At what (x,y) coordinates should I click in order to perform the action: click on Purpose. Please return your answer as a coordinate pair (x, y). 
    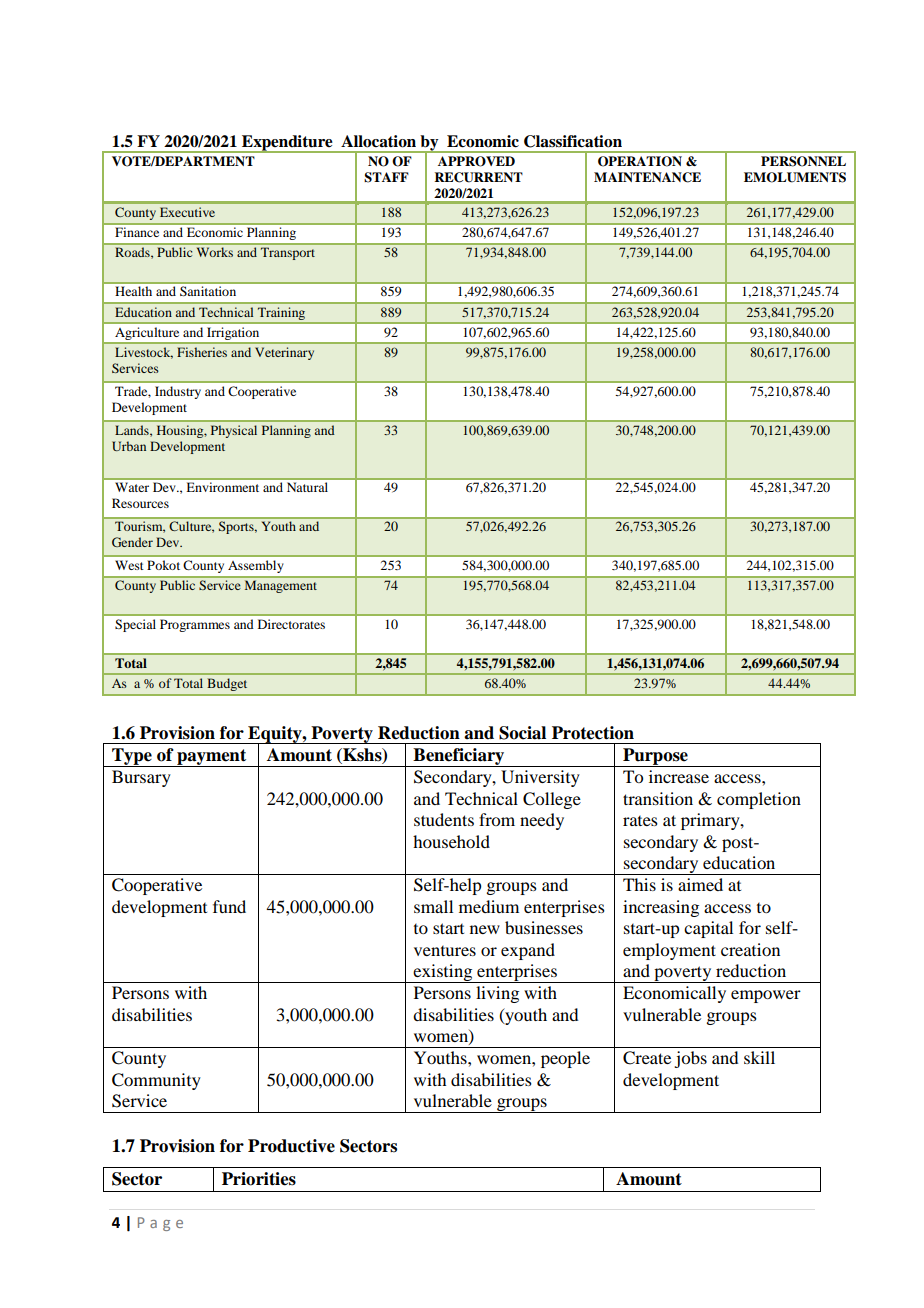
    Looking at the image, I should click on (655, 757).
